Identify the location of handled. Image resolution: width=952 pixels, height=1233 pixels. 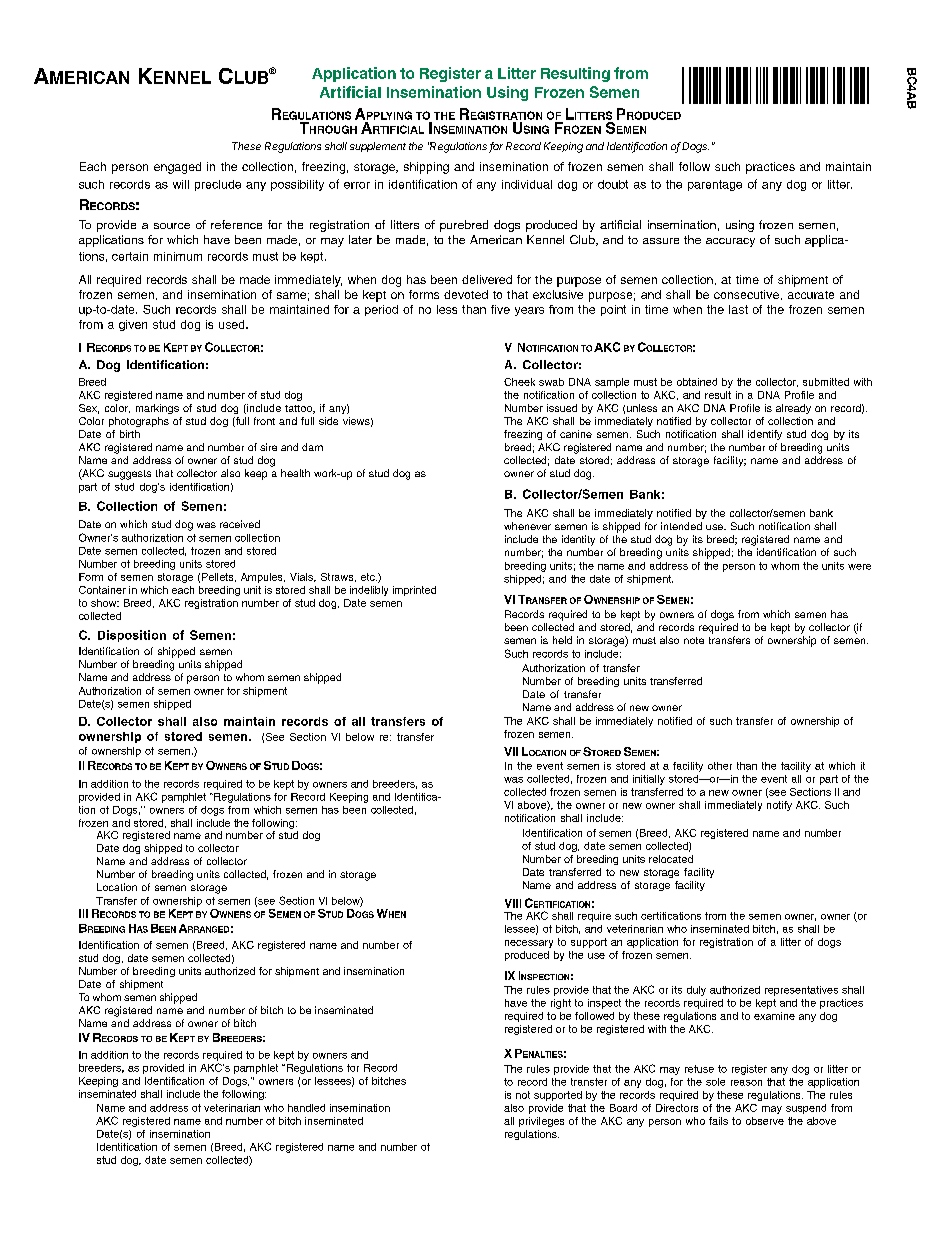
(306, 1108).
